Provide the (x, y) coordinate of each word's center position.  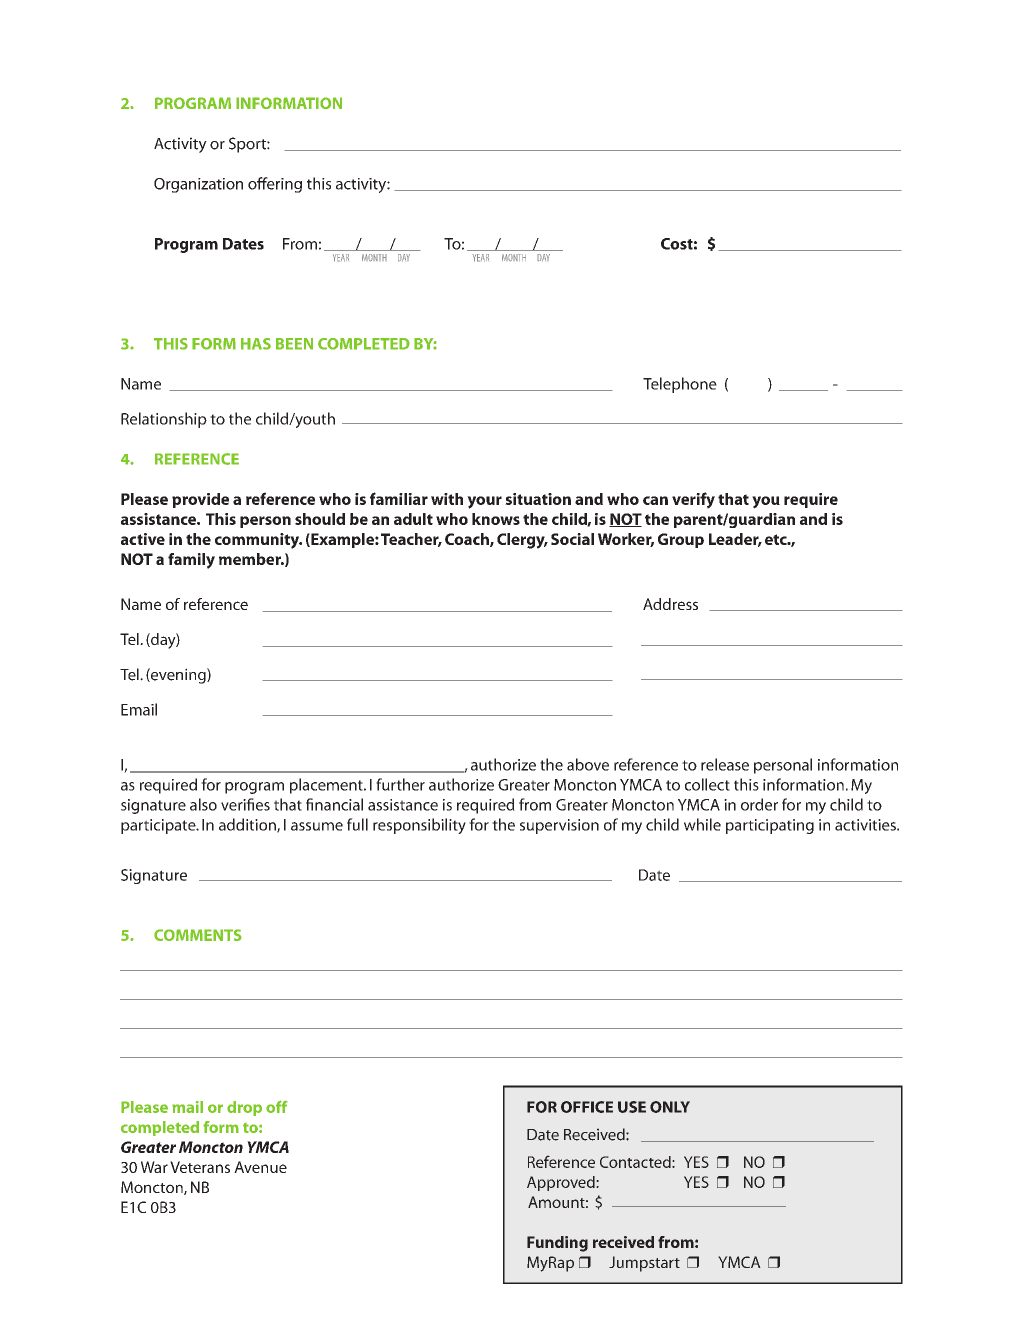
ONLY (670, 1107)
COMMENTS (198, 935)
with (447, 499)
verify (693, 500)
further (400, 784)
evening (178, 676)
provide (200, 500)
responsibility (419, 826)
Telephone (680, 385)
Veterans (200, 1167)
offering (275, 185)
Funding (557, 1244)
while (702, 824)
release (725, 764)
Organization (198, 185)
